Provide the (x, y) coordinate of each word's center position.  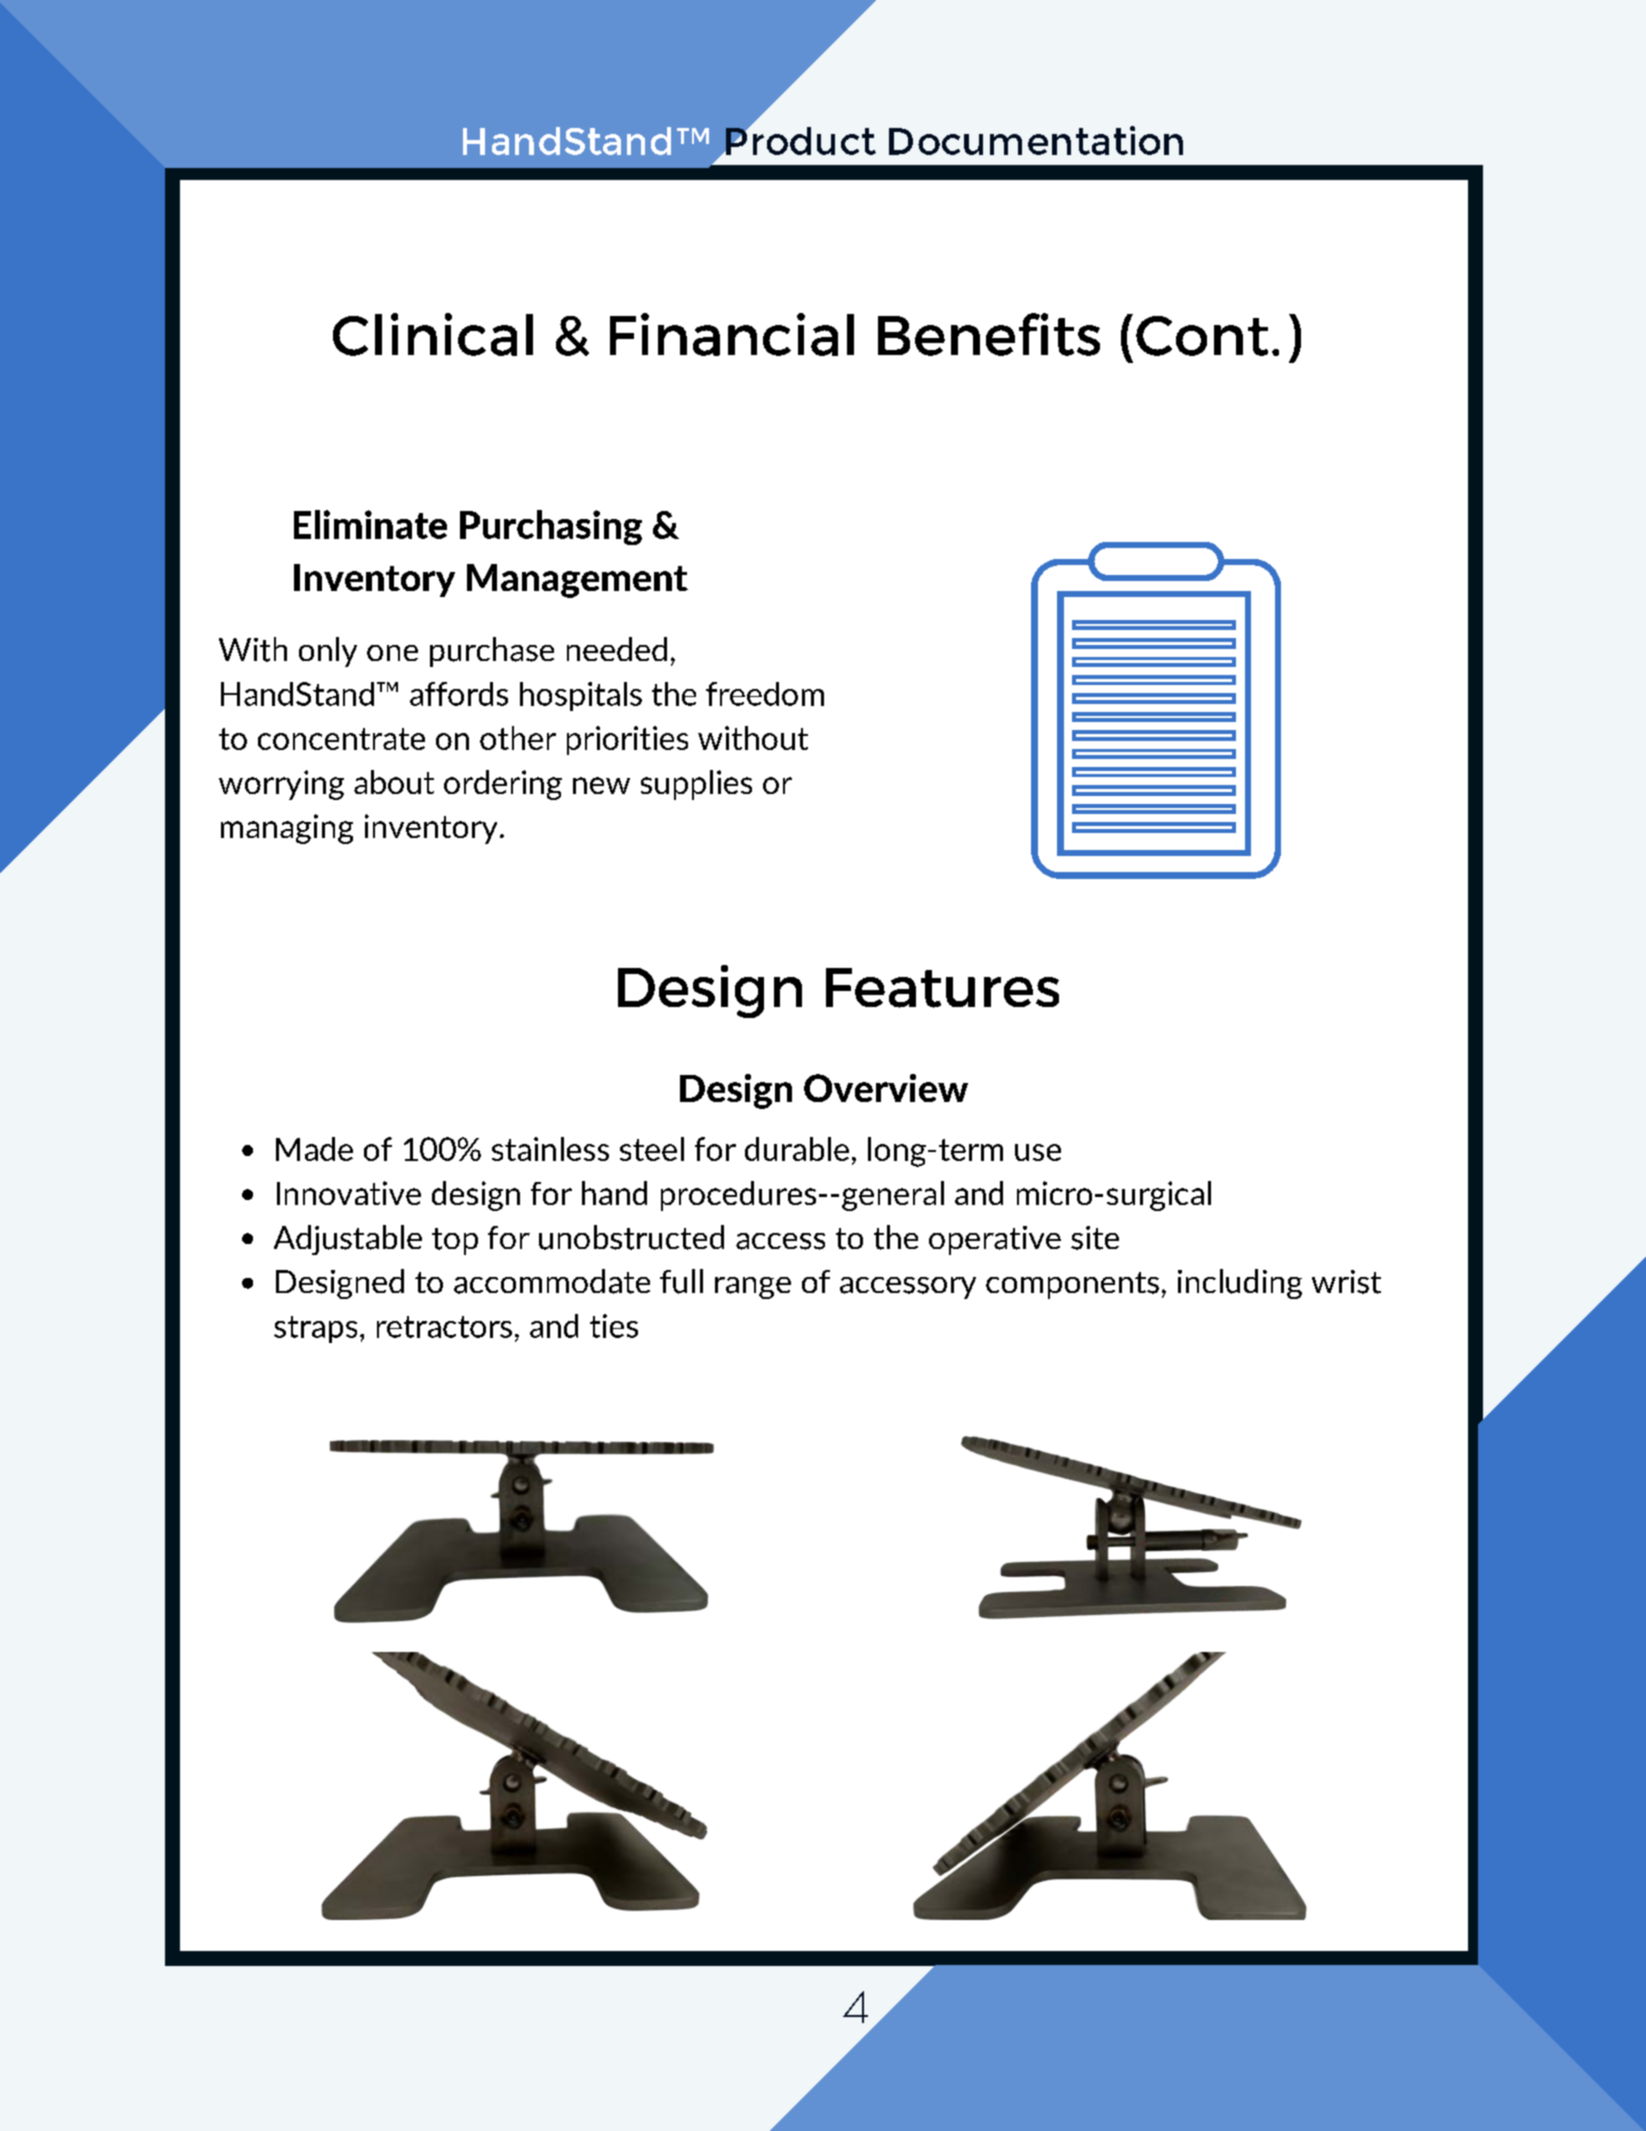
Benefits (989, 334)
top (455, 1241)
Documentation (1036, 140)
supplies (696, 785)
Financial (732, 334)
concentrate (341, 739)
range (753, 1288)
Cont (1202, 336)
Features (942, 988)
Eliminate (370, 524)
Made (314, 1149)
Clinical (433, 334)
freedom (765, 694)
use (1038, 1152)
